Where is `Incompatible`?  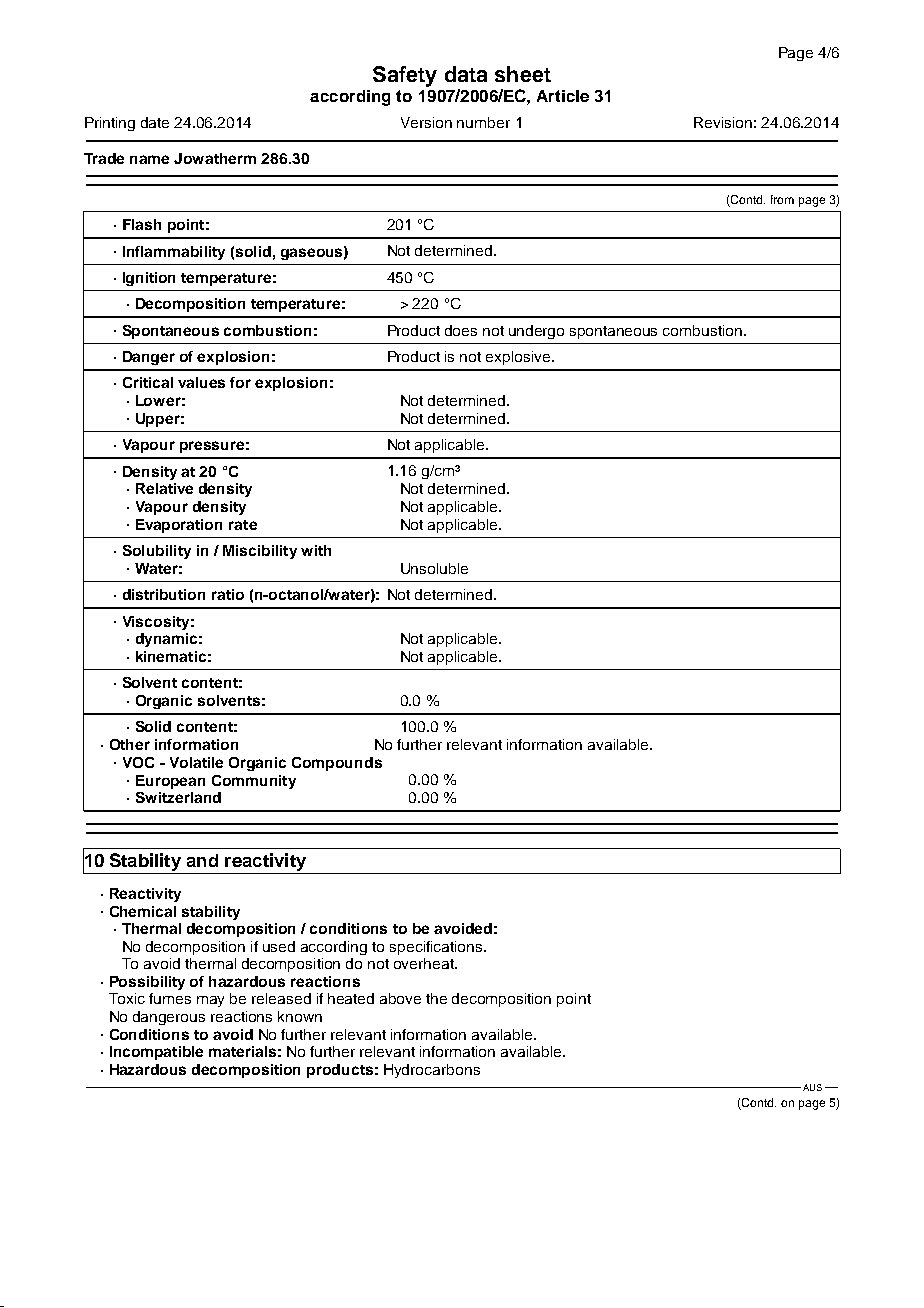
Incompatible is located at coordinates (156, 1053).
